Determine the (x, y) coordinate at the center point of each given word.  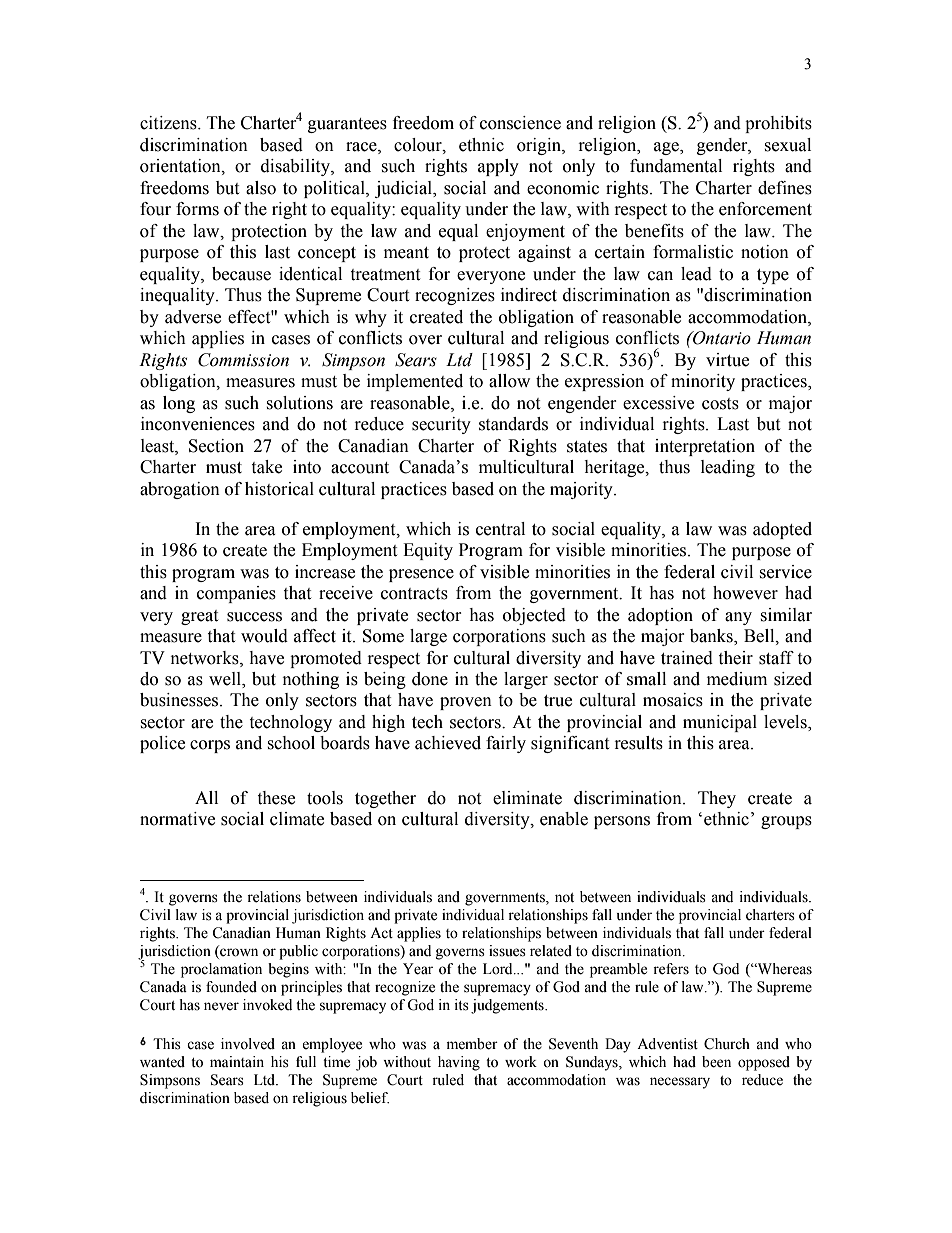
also (261, 188)
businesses (180, 700)
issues (507, 951)
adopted (782, 530)
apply (498, 167)
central (500, 529)
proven (466, 703)
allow (509, 381)
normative (177, 819)
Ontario (721, 338)
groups (786, 822)
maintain (237, 1061)
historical (279, 489)
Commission (243, 360)
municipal (720, 723)
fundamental (676, 166)
